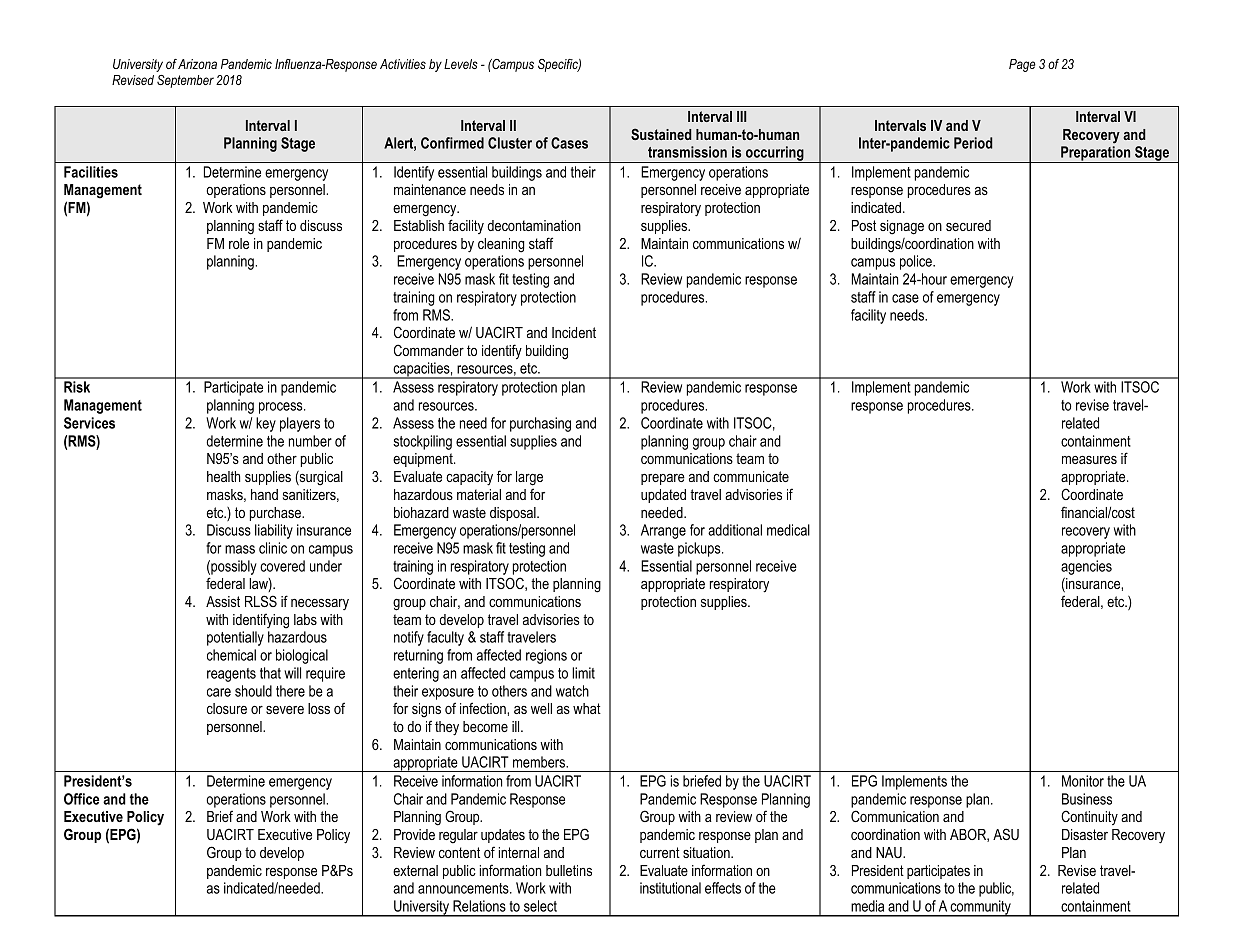  I want to click on large, so click(529, 478).
